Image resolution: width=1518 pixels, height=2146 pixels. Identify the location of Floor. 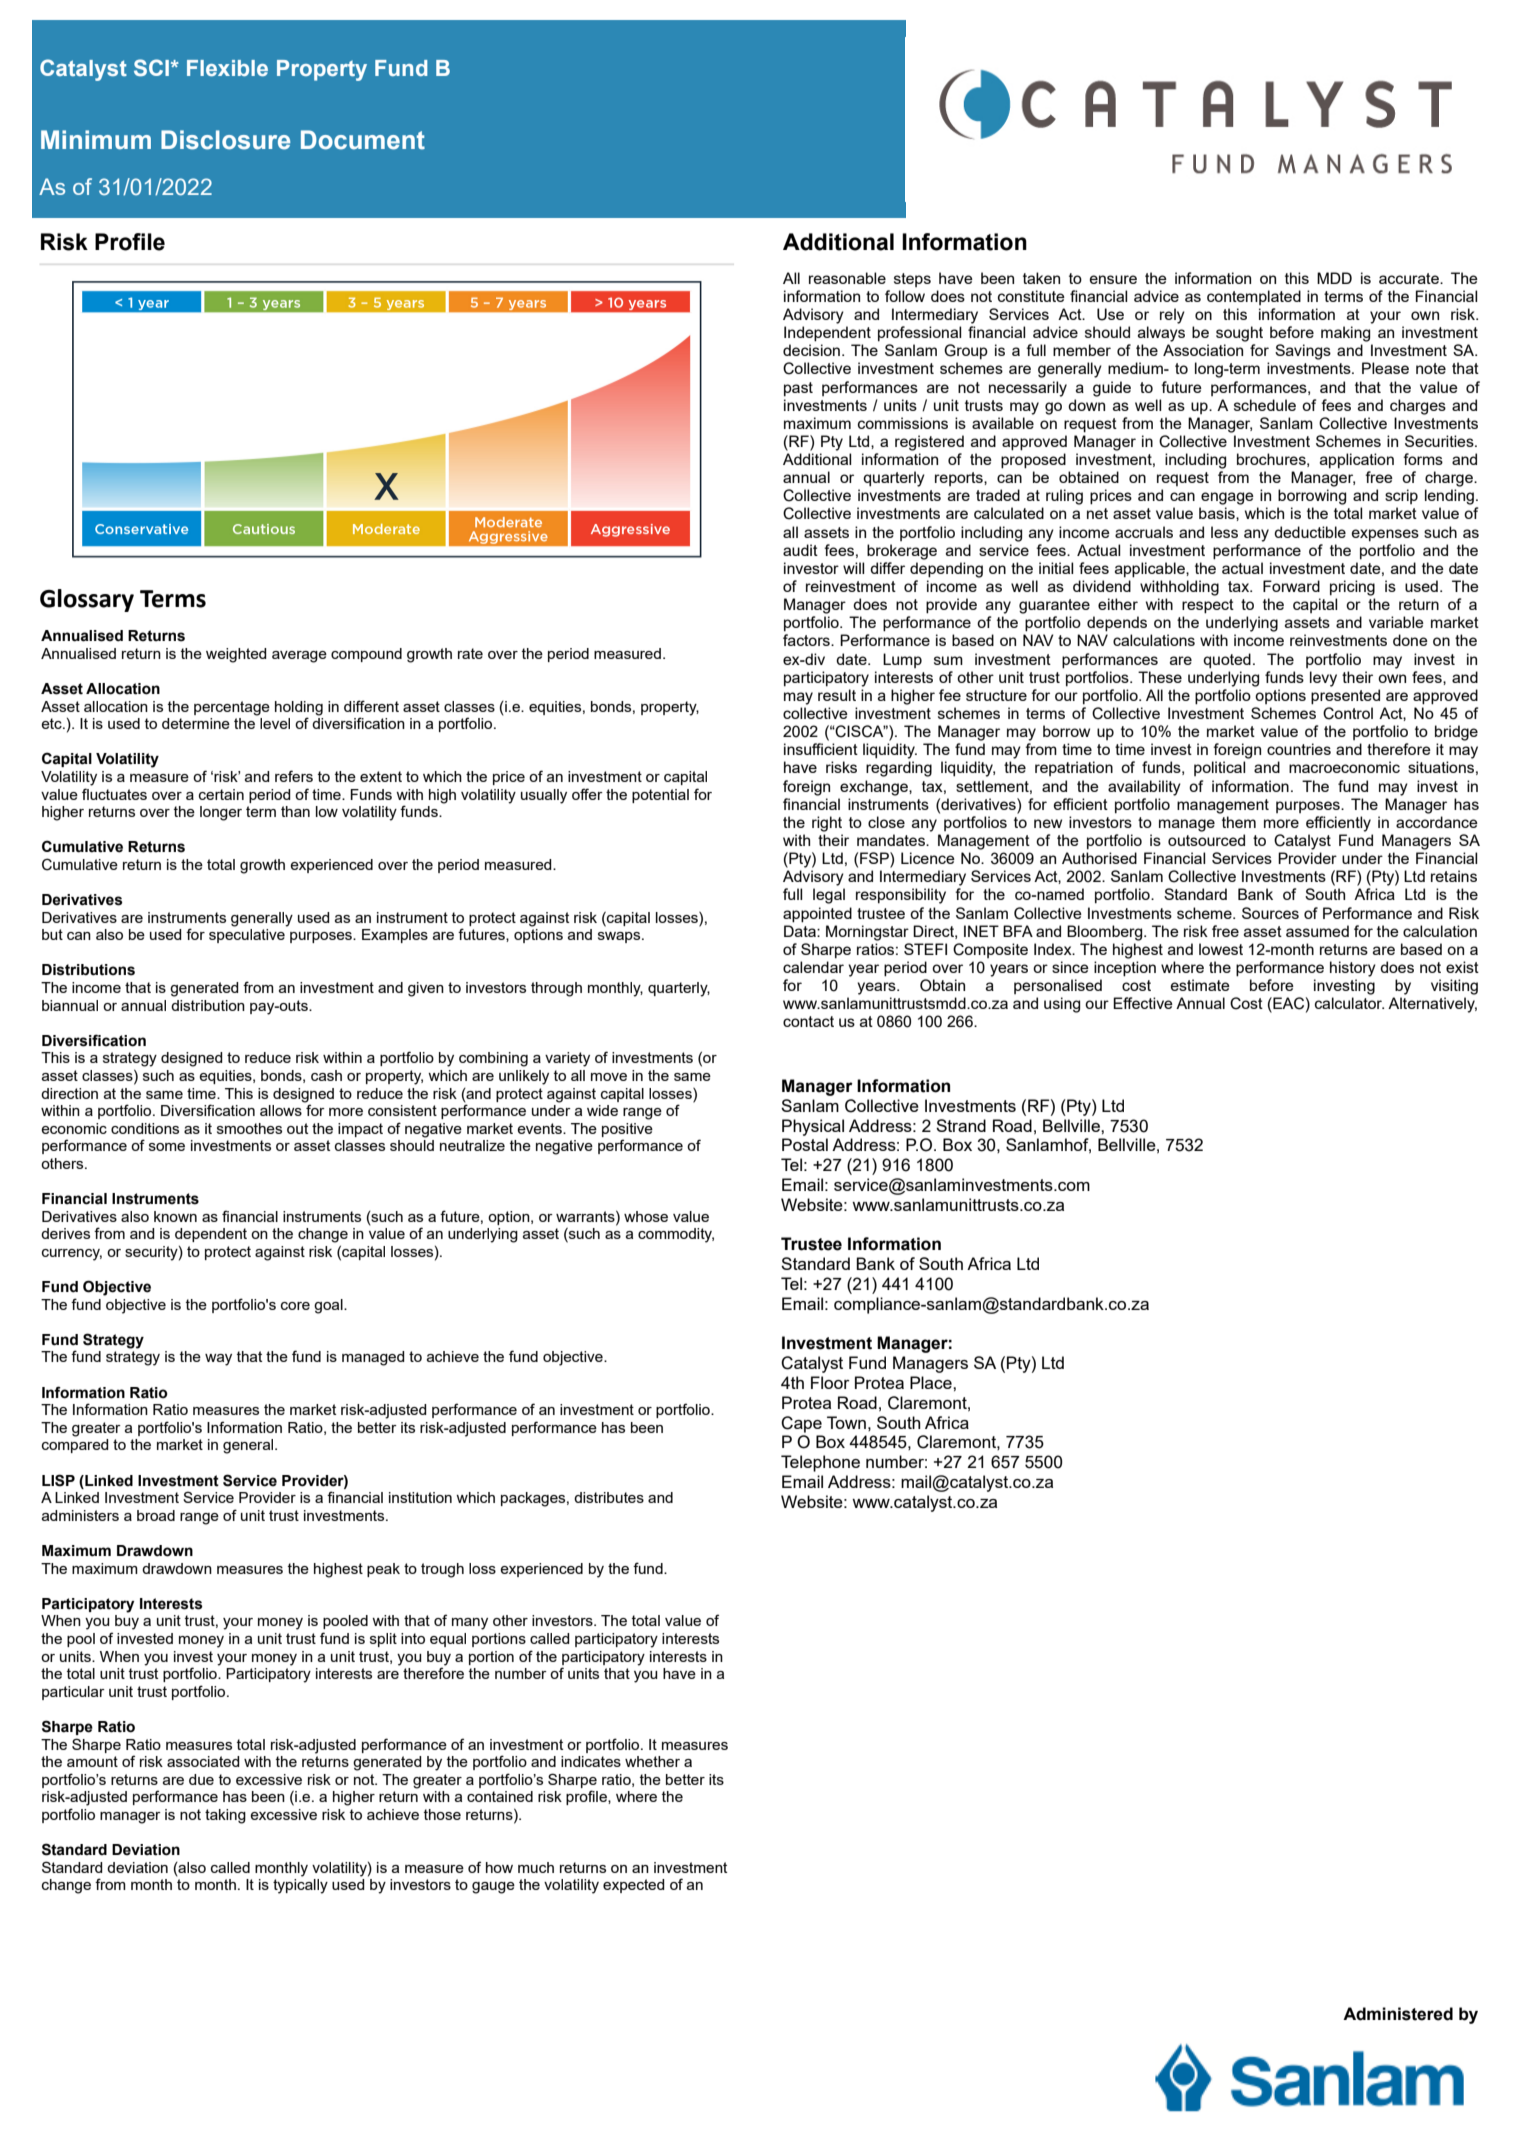
(830, 1382).
